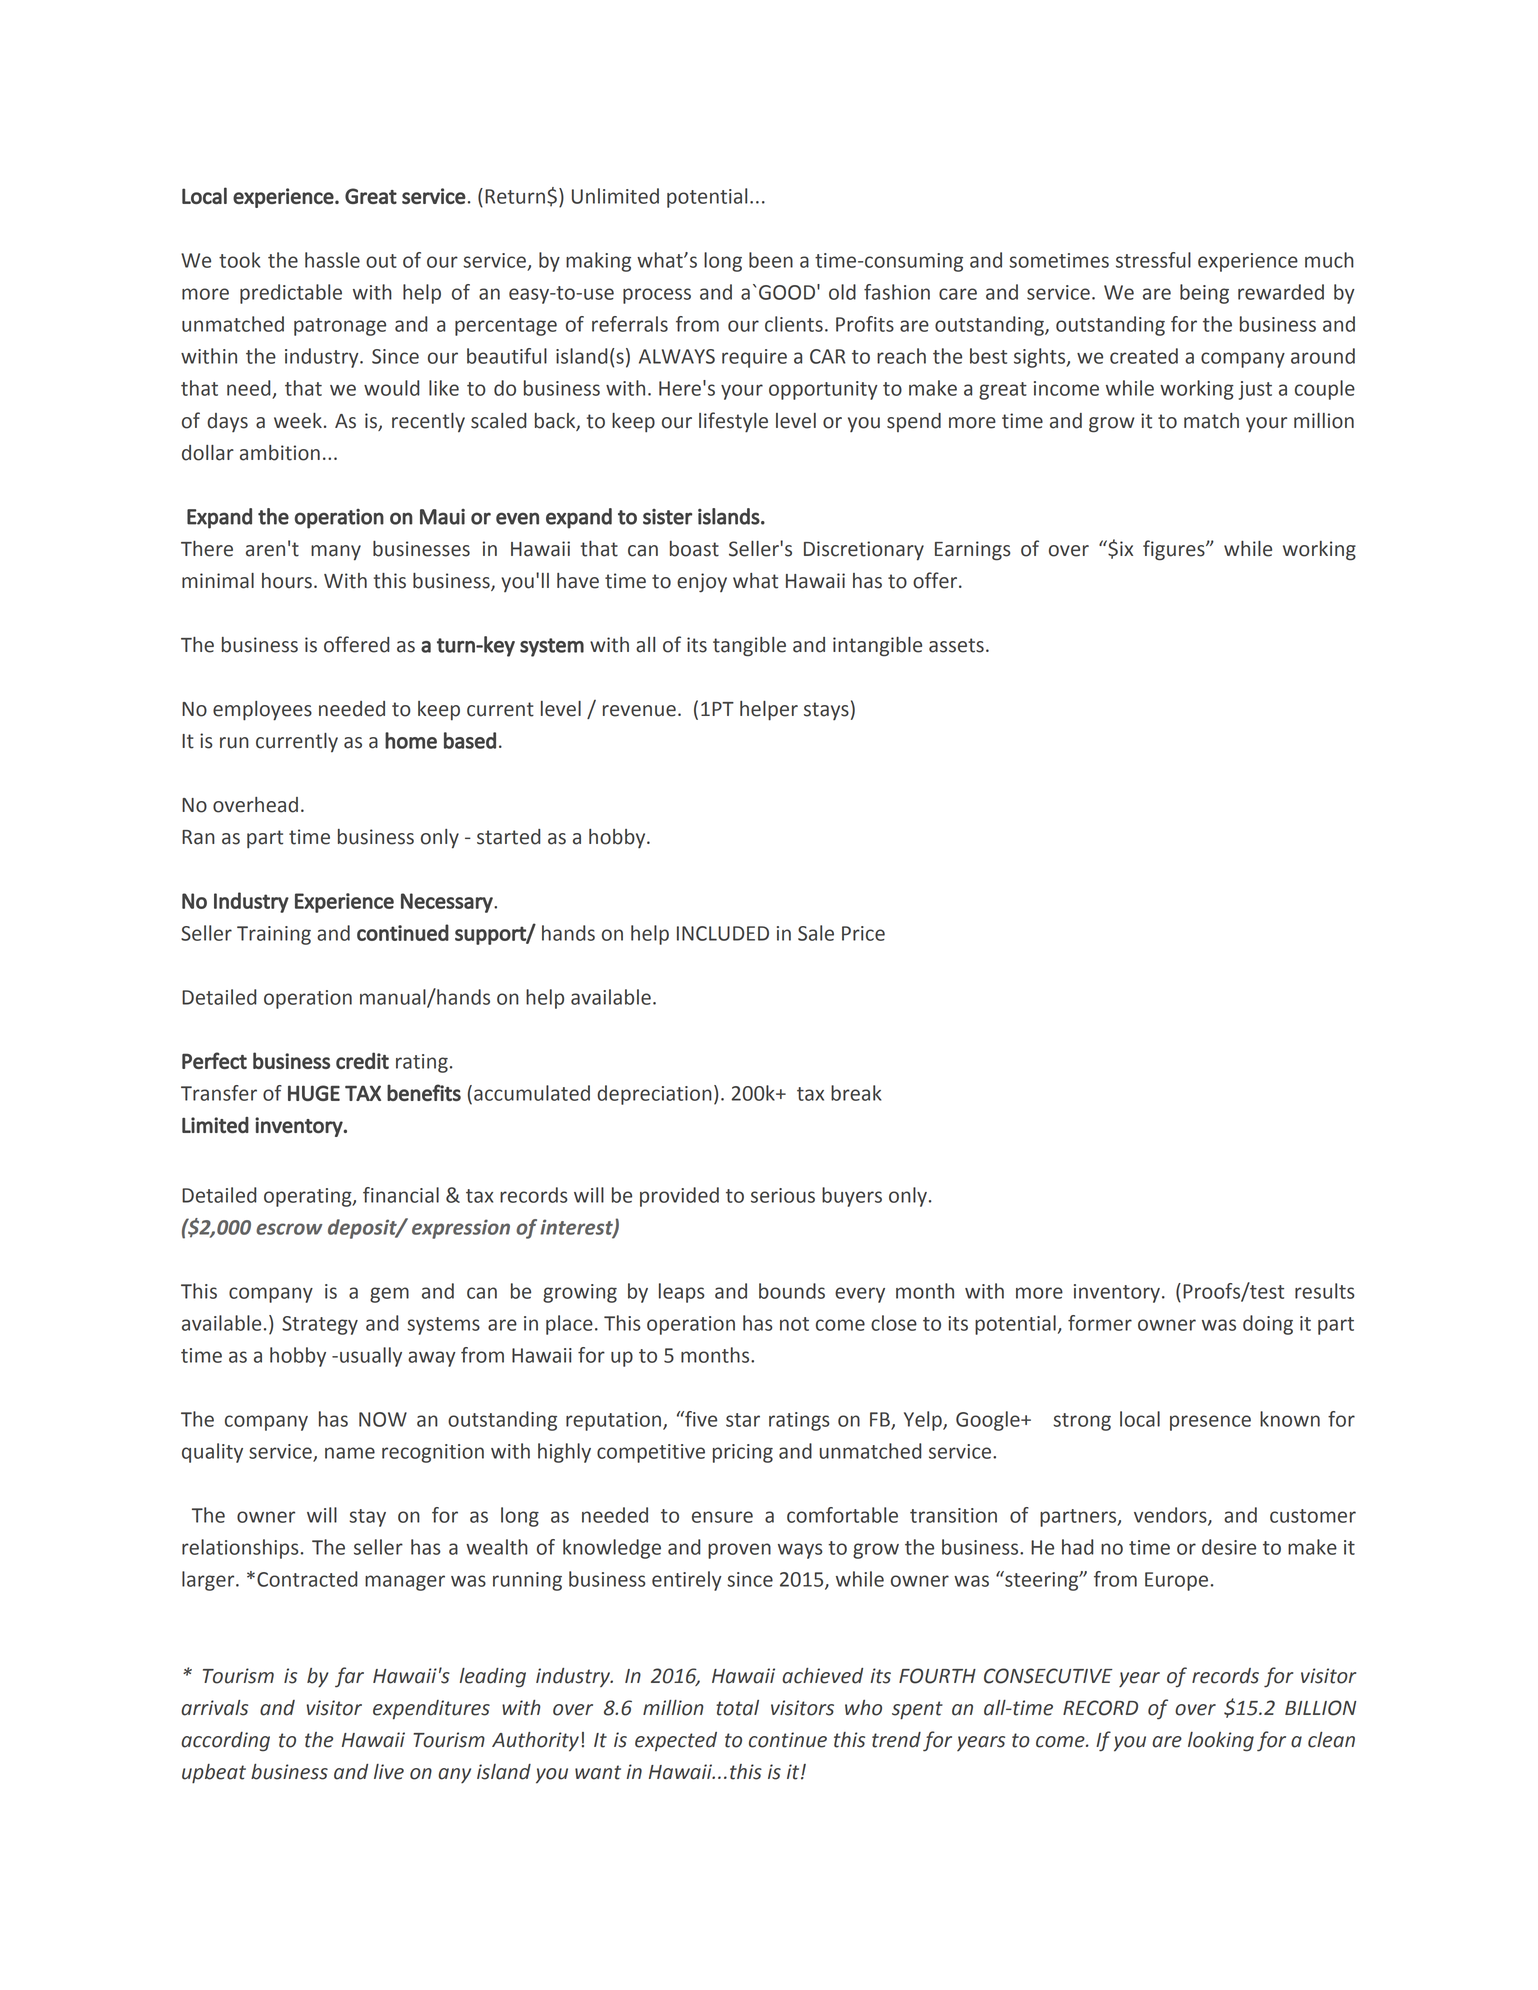  What do you see at coordinates (737, 1708) in the screenshot?
I see `total` at bounding box center [737, 1708].
